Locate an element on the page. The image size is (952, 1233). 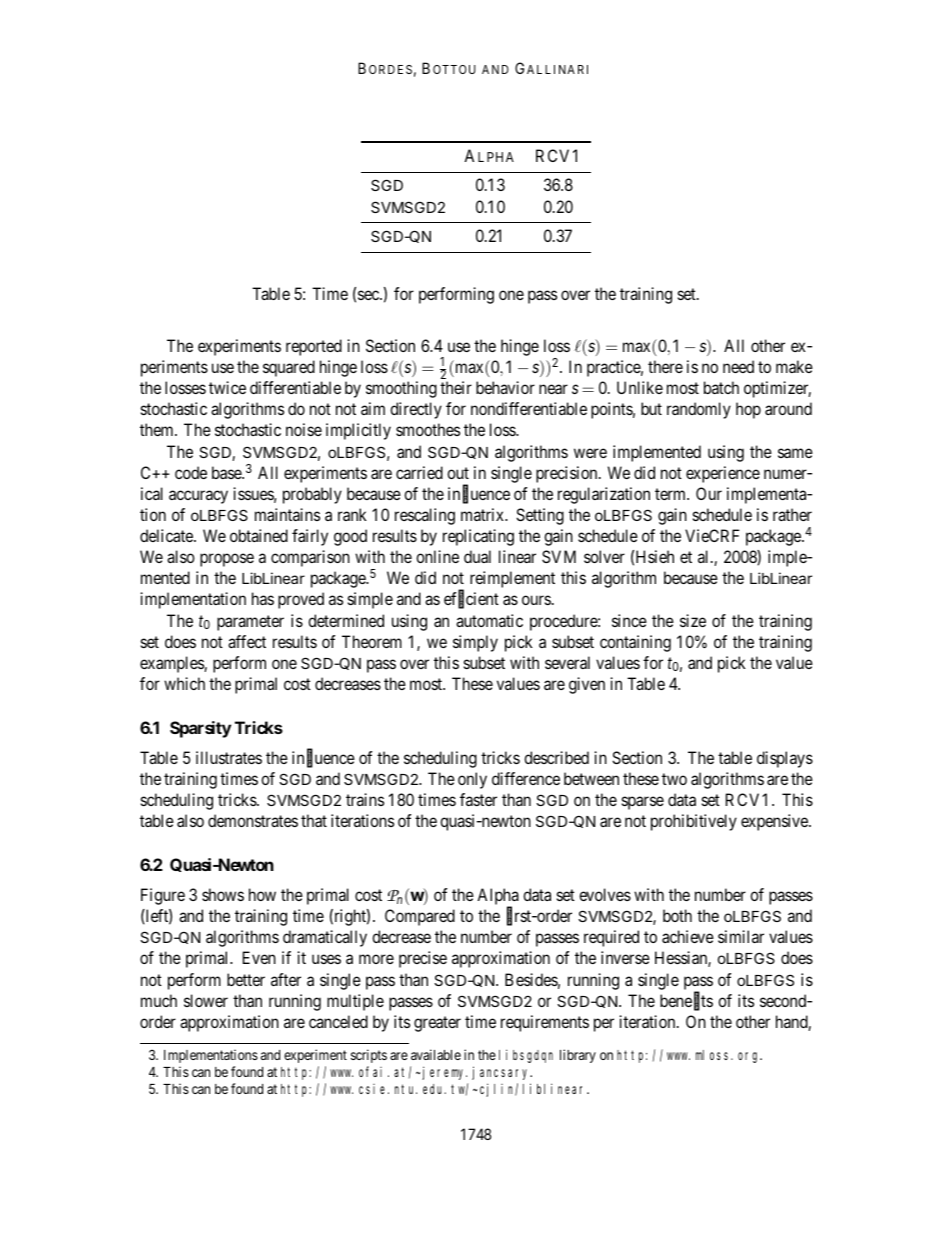
simply is located at coordinates (475, 643).
